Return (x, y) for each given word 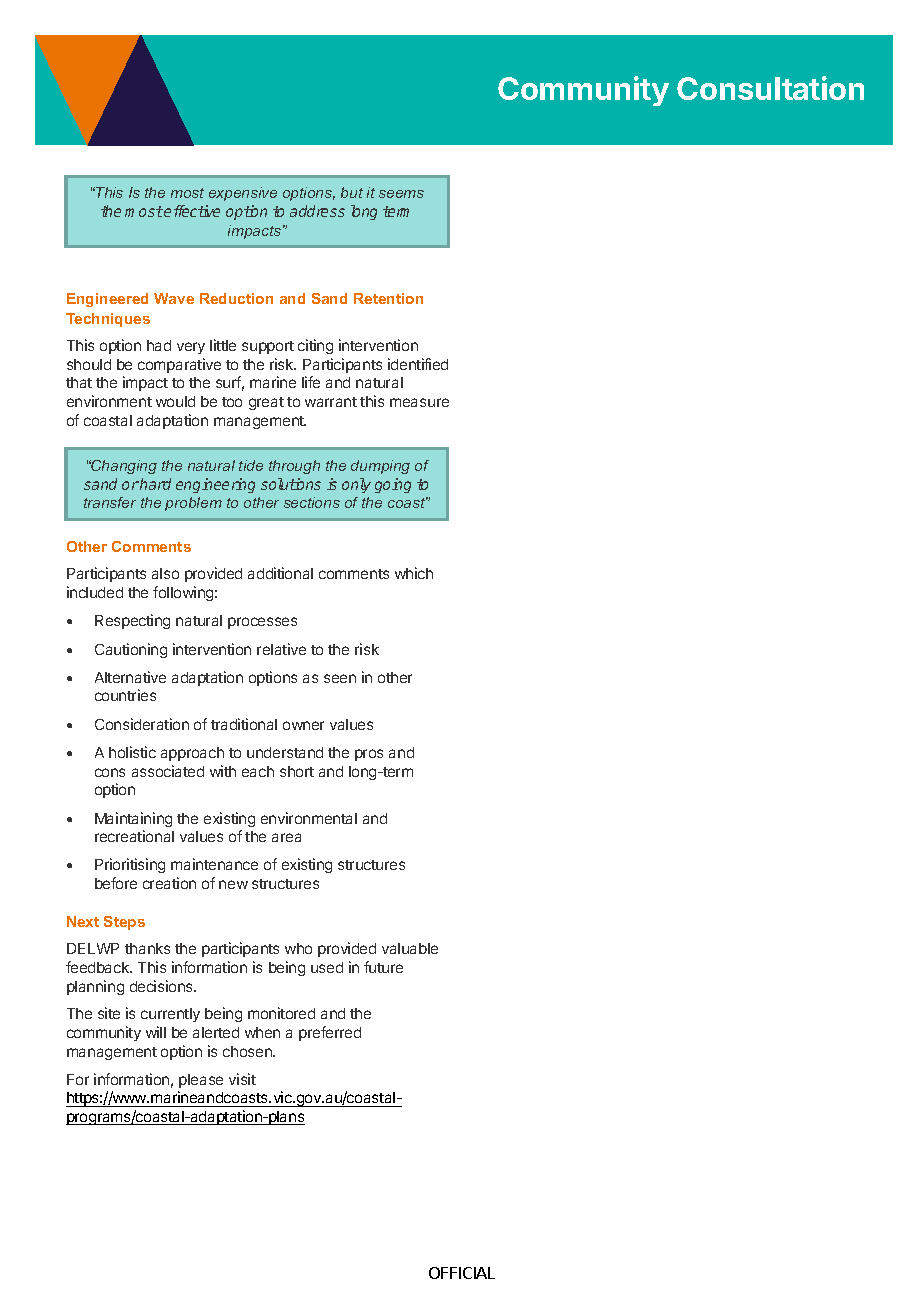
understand (285, 752)
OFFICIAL (462, 1273)
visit (242, 1079)
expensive (243, 194)
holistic (132, 752)
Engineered (107, 300)
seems (401, 194)
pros (369, 755)
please (201, 1081)
